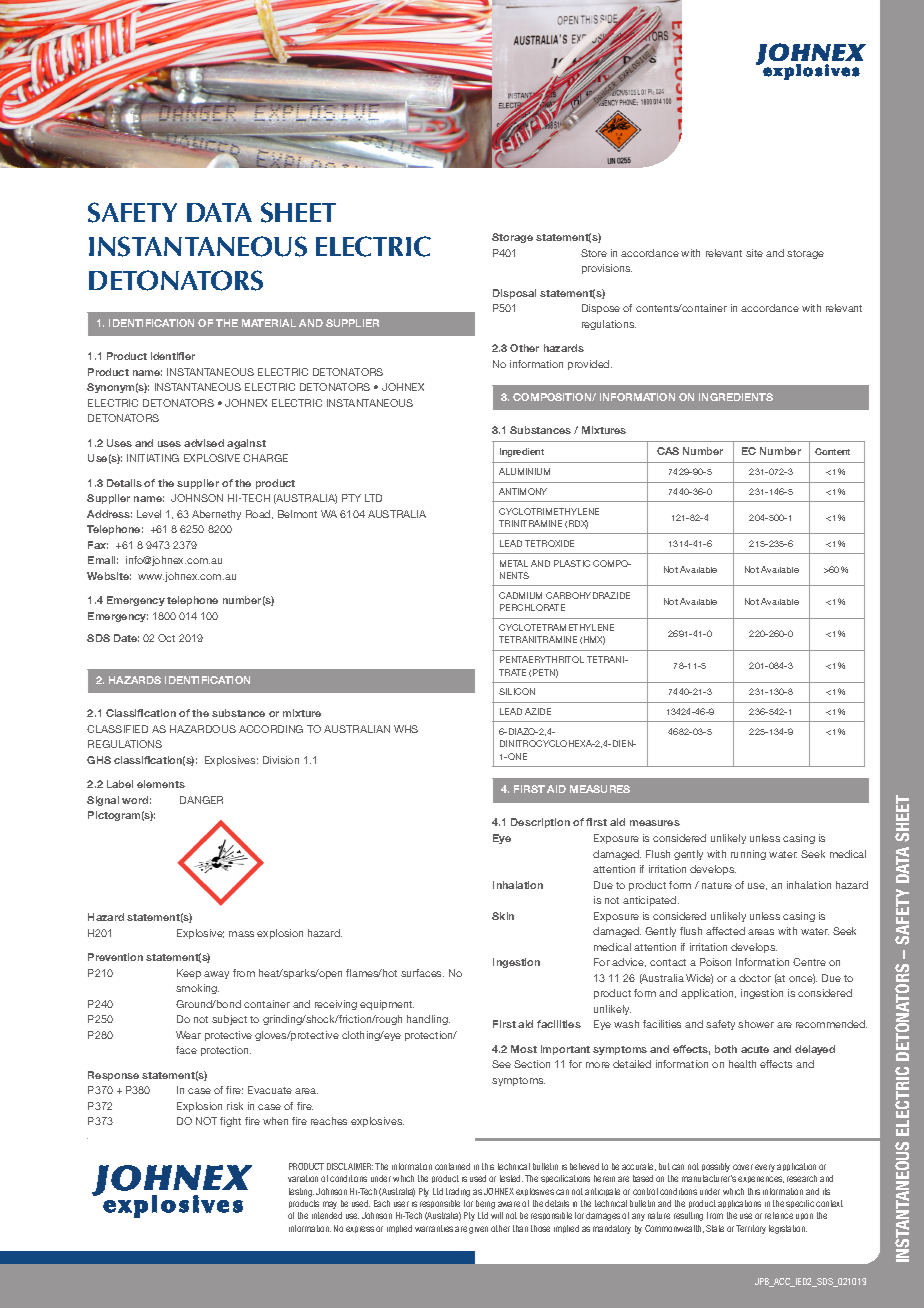  What do you see at coordinates (126, 638) in the screenshot?
I see `Date` at bounding box center [126, 638].
